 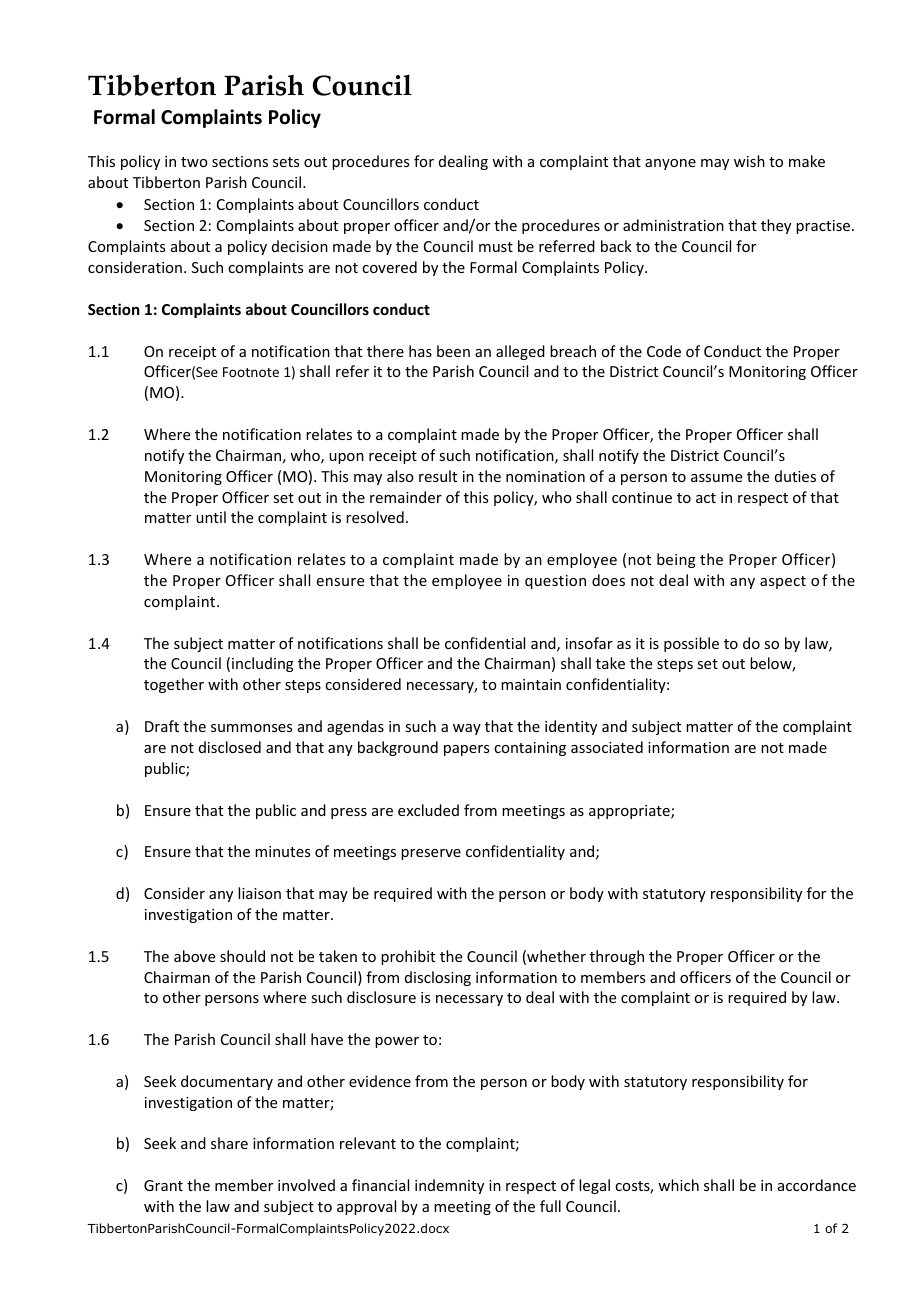 What do you see at coordinates (691, 644) in the document?
I see `possible` at bounding box center [691, 644].
